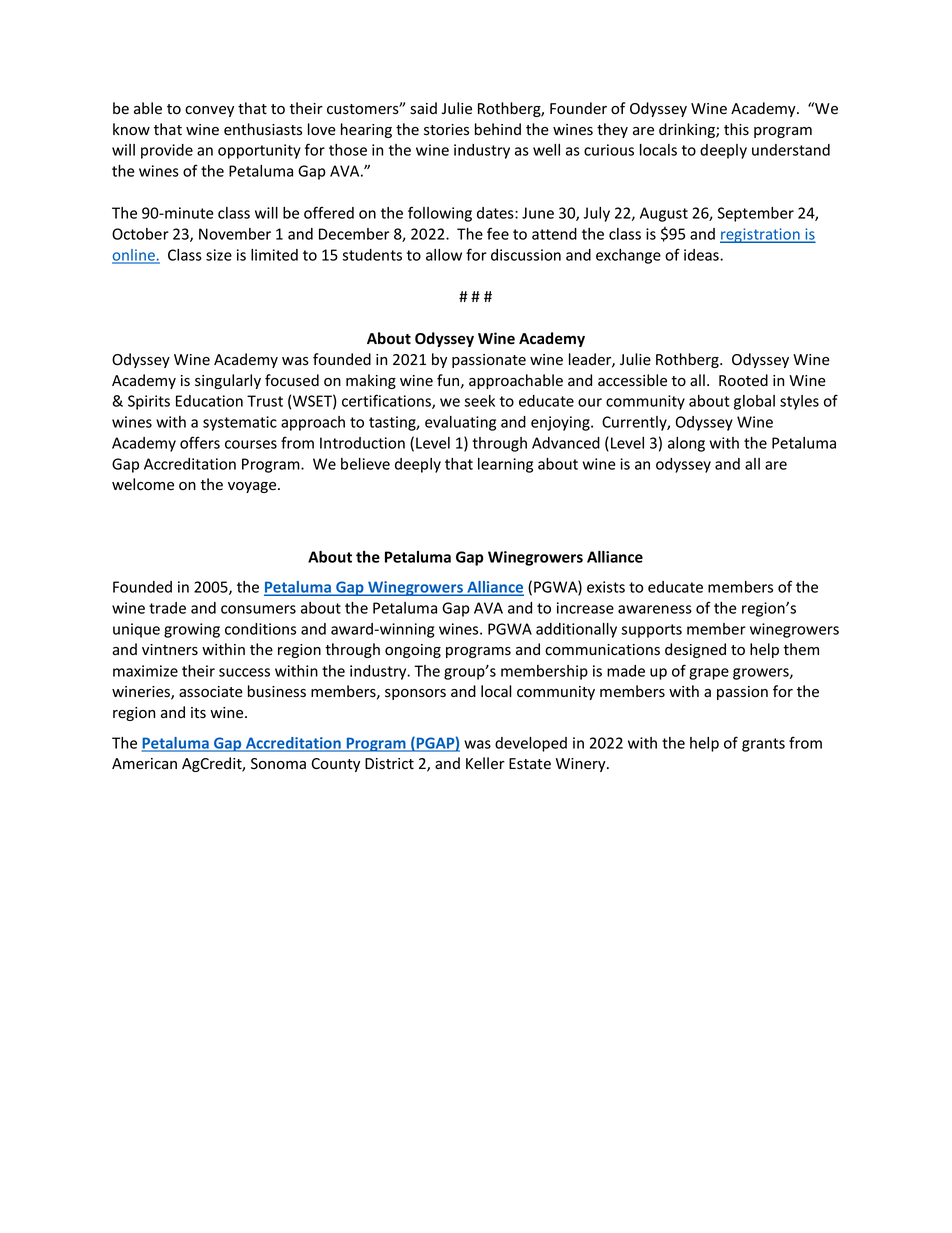 This page has width=952, height=1233. What do you see at coordinates (763, 745) in the page?
I see `grants` at bounding box center [763, 745].
